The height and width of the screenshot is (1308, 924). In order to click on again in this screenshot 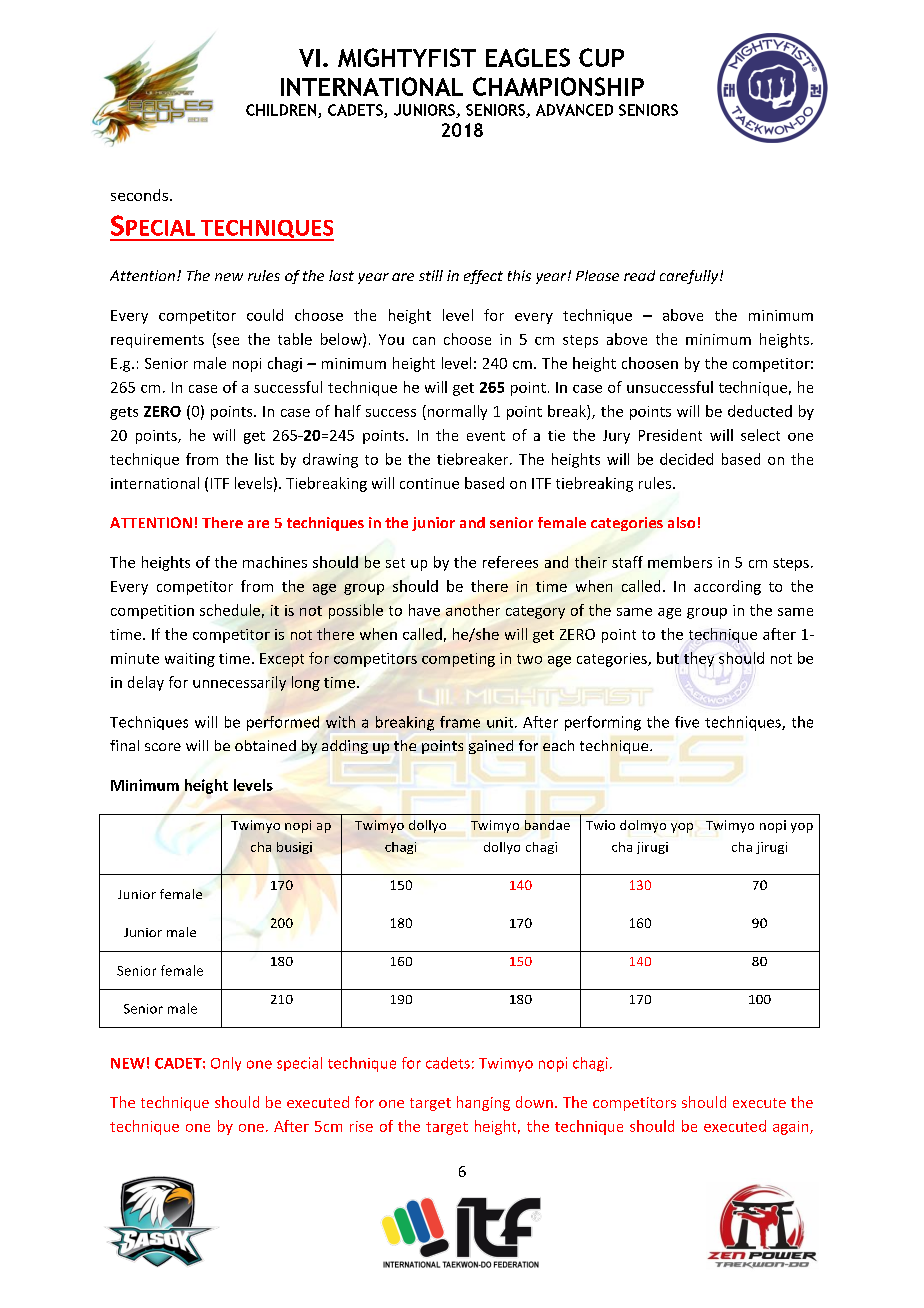, I will do `click(792, 1128)`.
